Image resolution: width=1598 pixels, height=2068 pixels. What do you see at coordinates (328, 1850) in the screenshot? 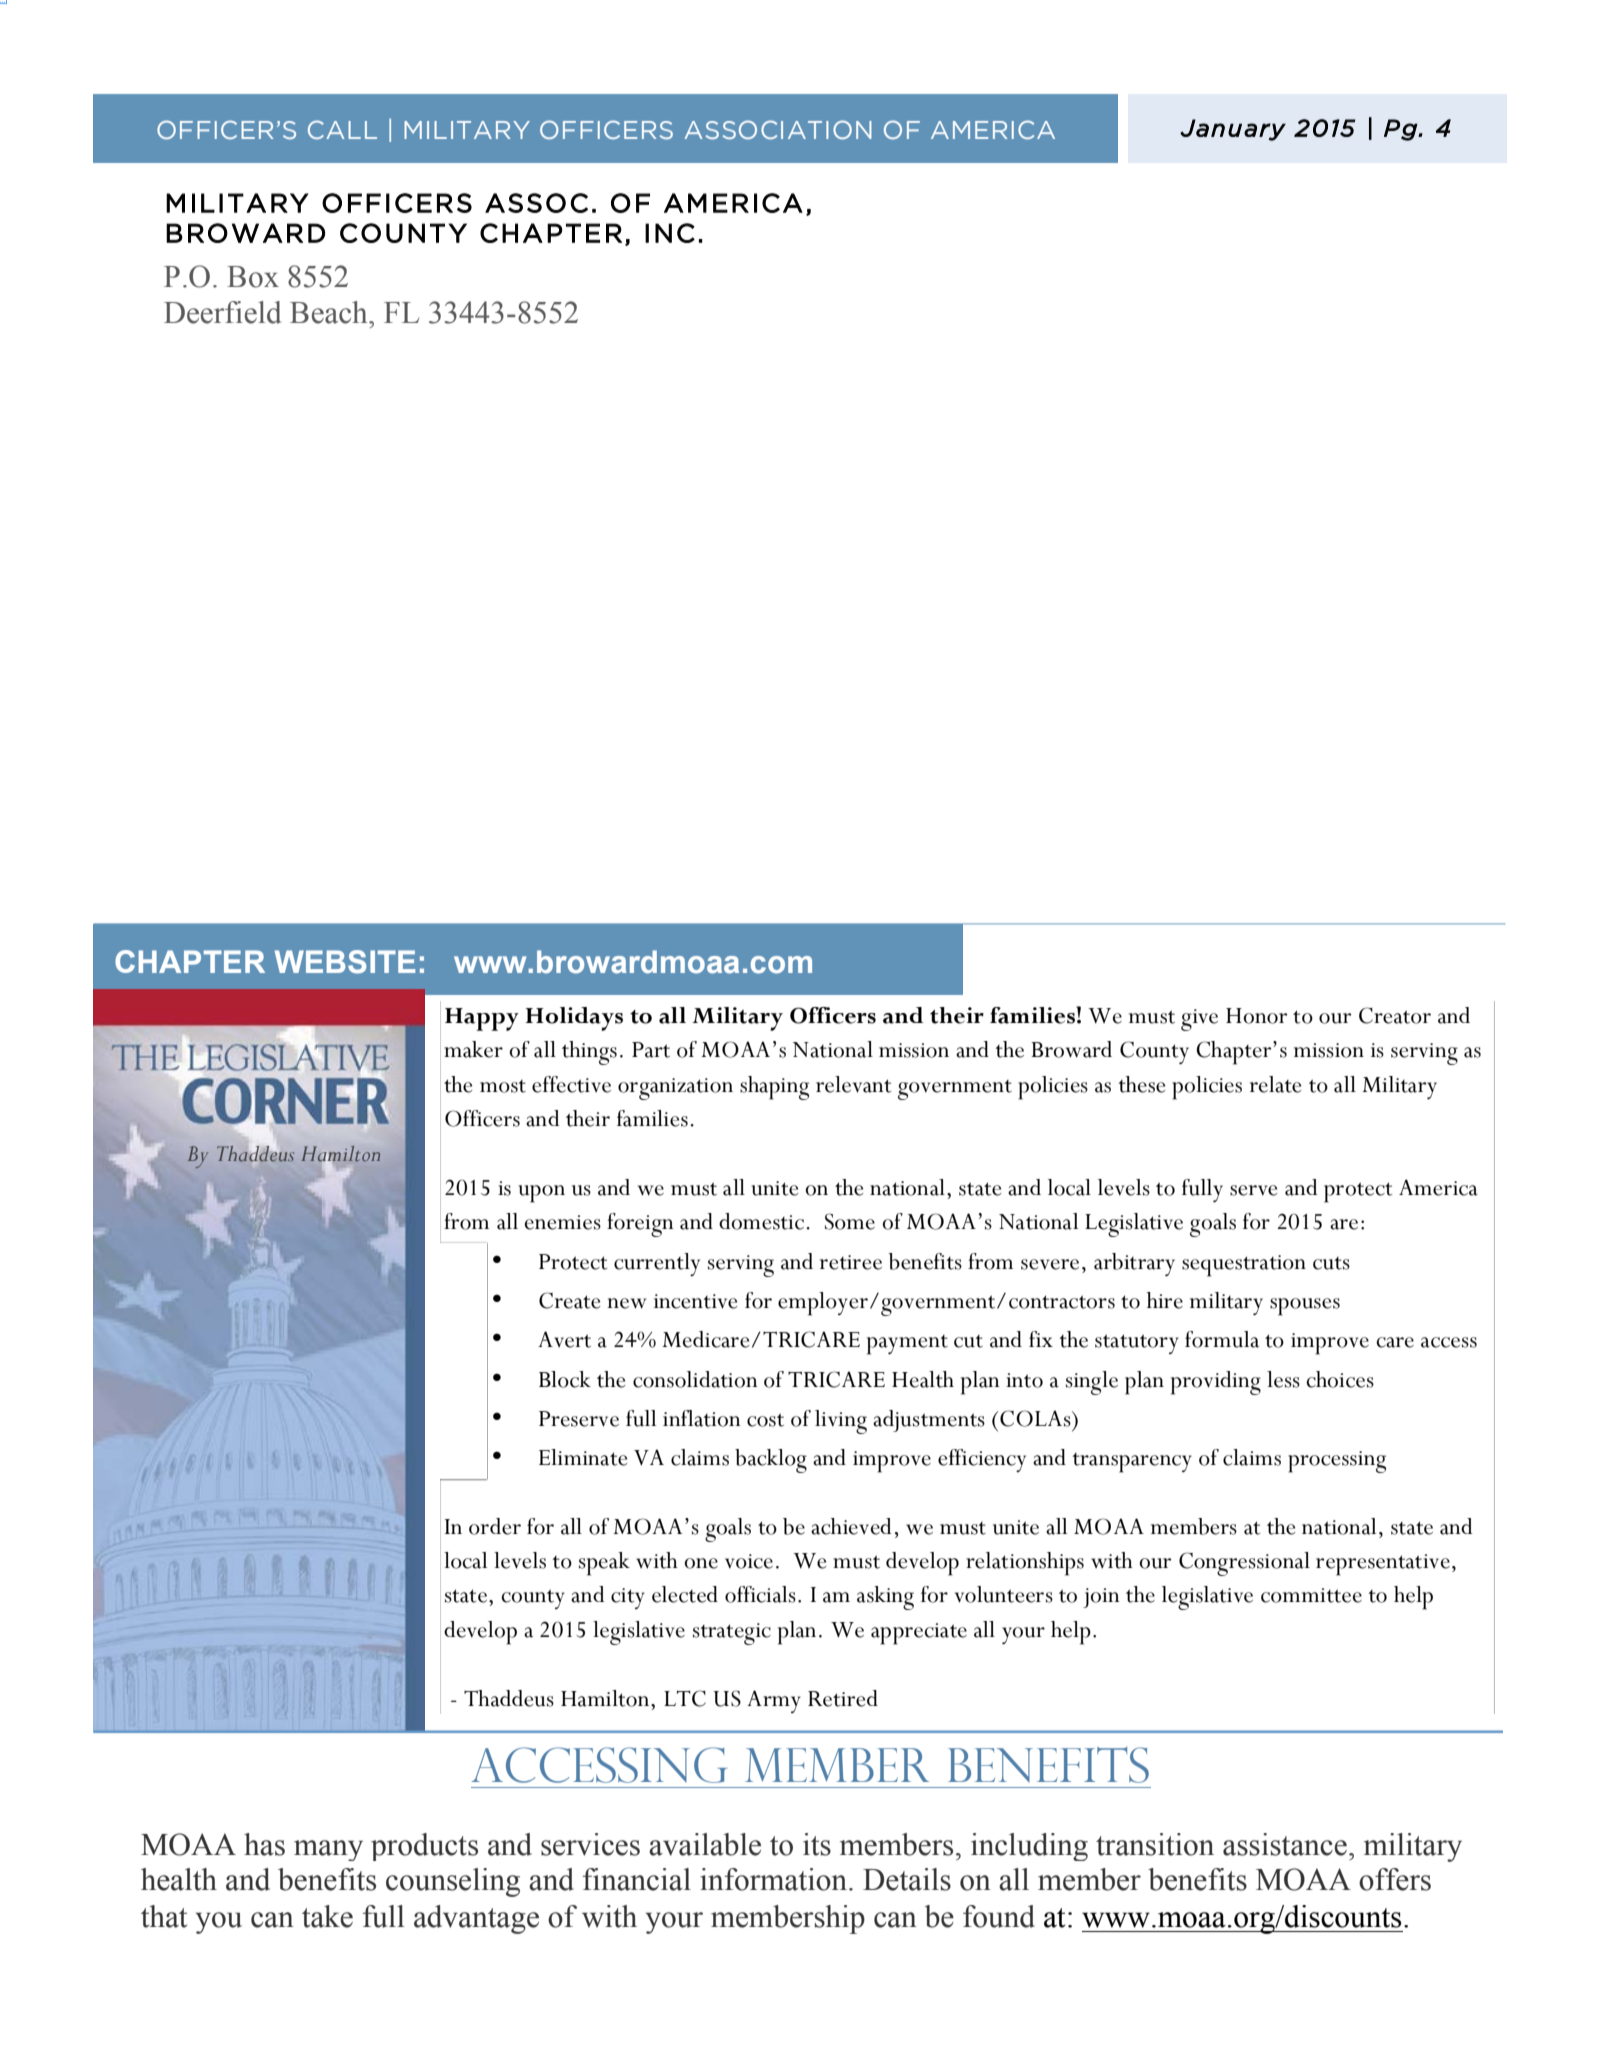
I see `many` at bounding box center [328, 1850].
